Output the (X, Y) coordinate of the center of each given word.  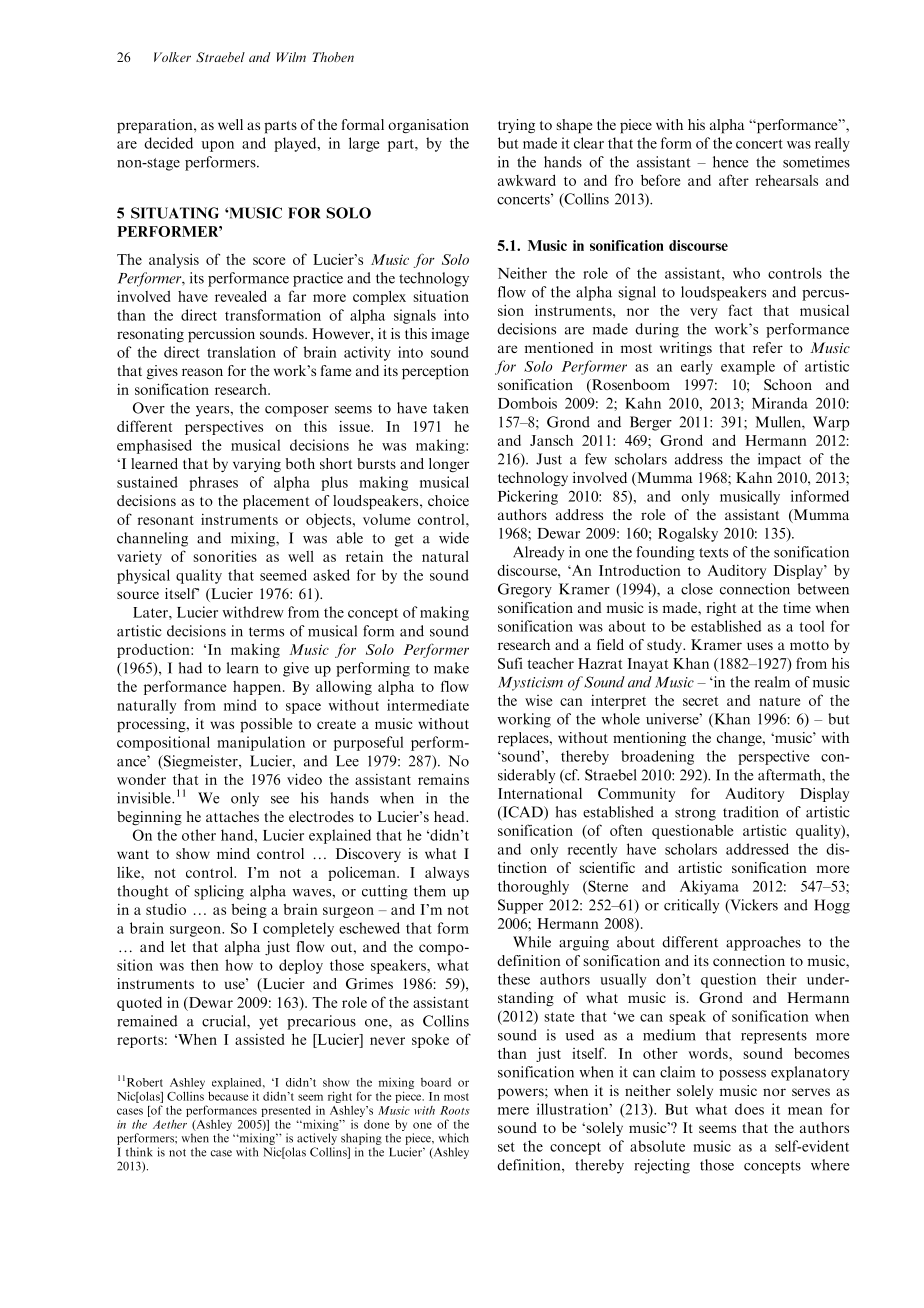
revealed (241, 296)
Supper (520, 906)
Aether (170, 1124)
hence (731, 162)
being (249, 910)
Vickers (753, 906)
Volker (172, 57)
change (740, 739)
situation (441, 296)
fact (740, 310)
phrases (213, 483)
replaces (524, 739)
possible (266, 725)
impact (779, 460)
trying (516, 126)
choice (448, 500)
